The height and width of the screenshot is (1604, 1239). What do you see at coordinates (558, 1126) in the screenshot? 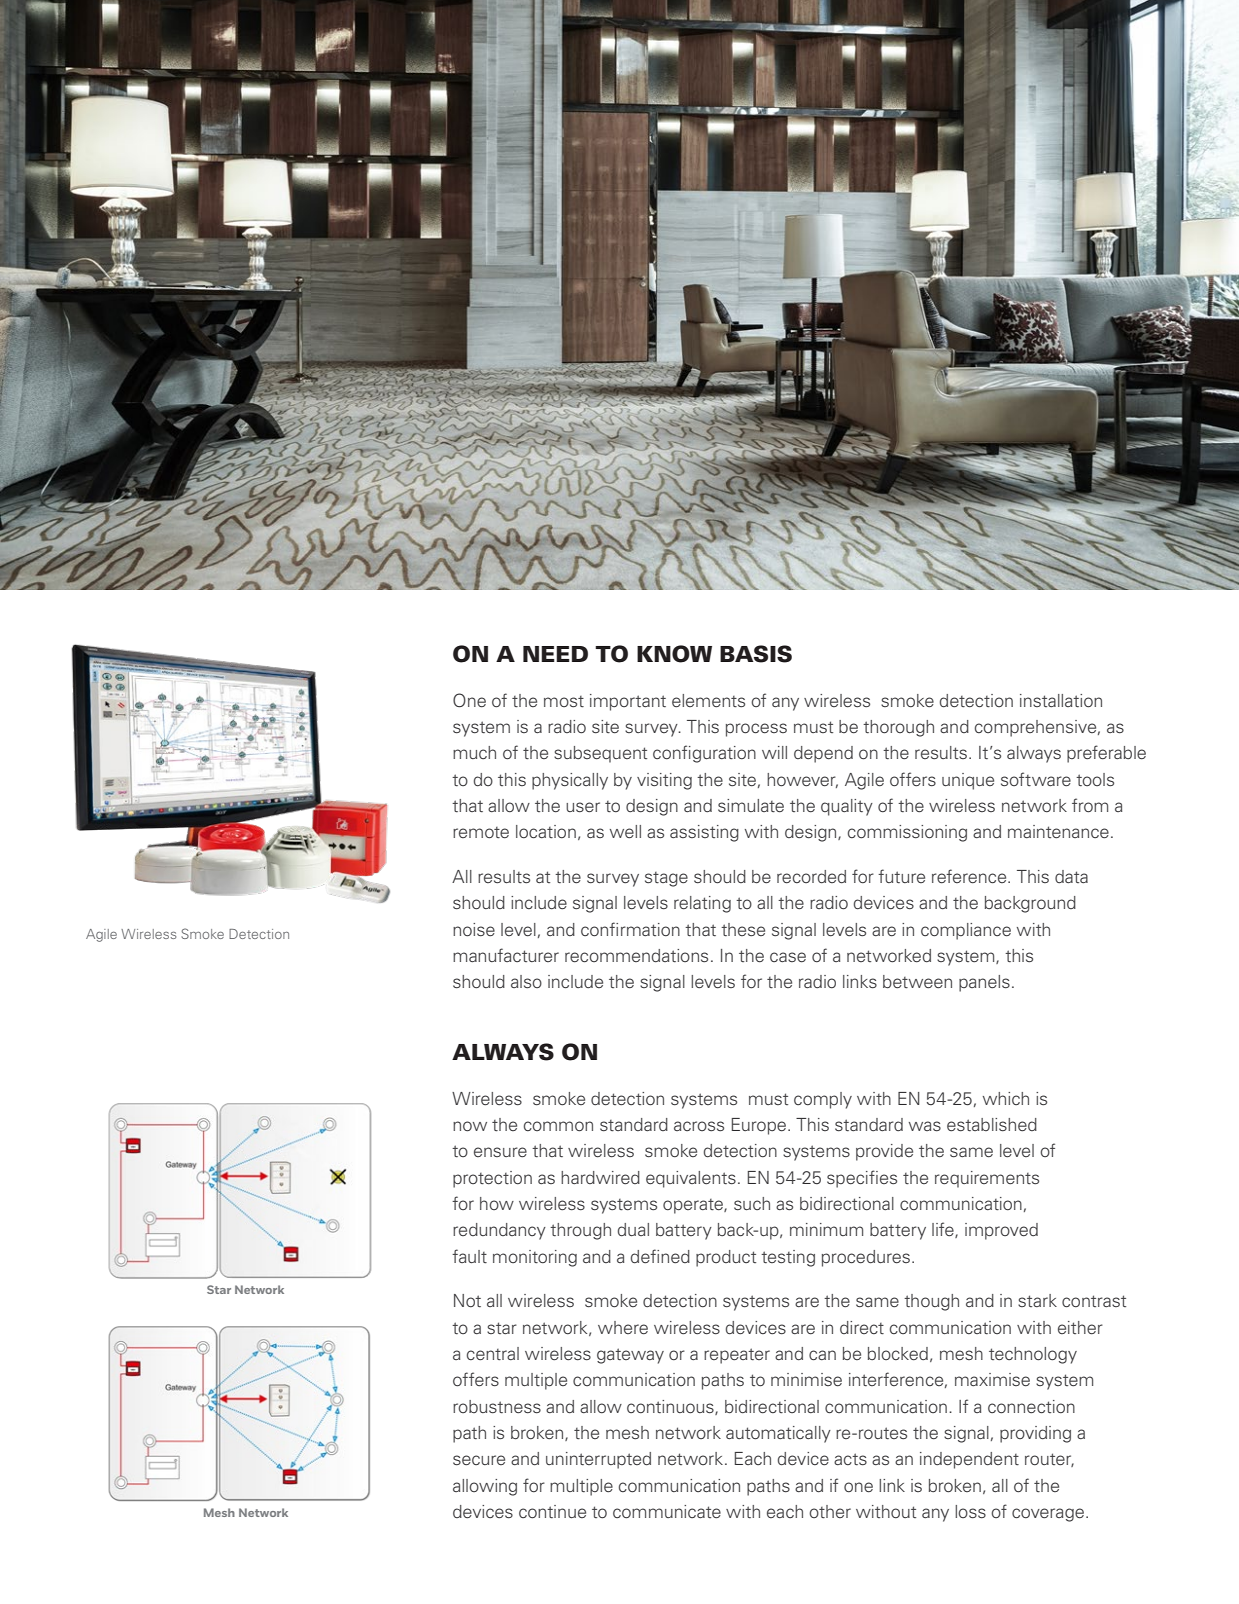
I see `common` at bounding box center [558, 1126].
